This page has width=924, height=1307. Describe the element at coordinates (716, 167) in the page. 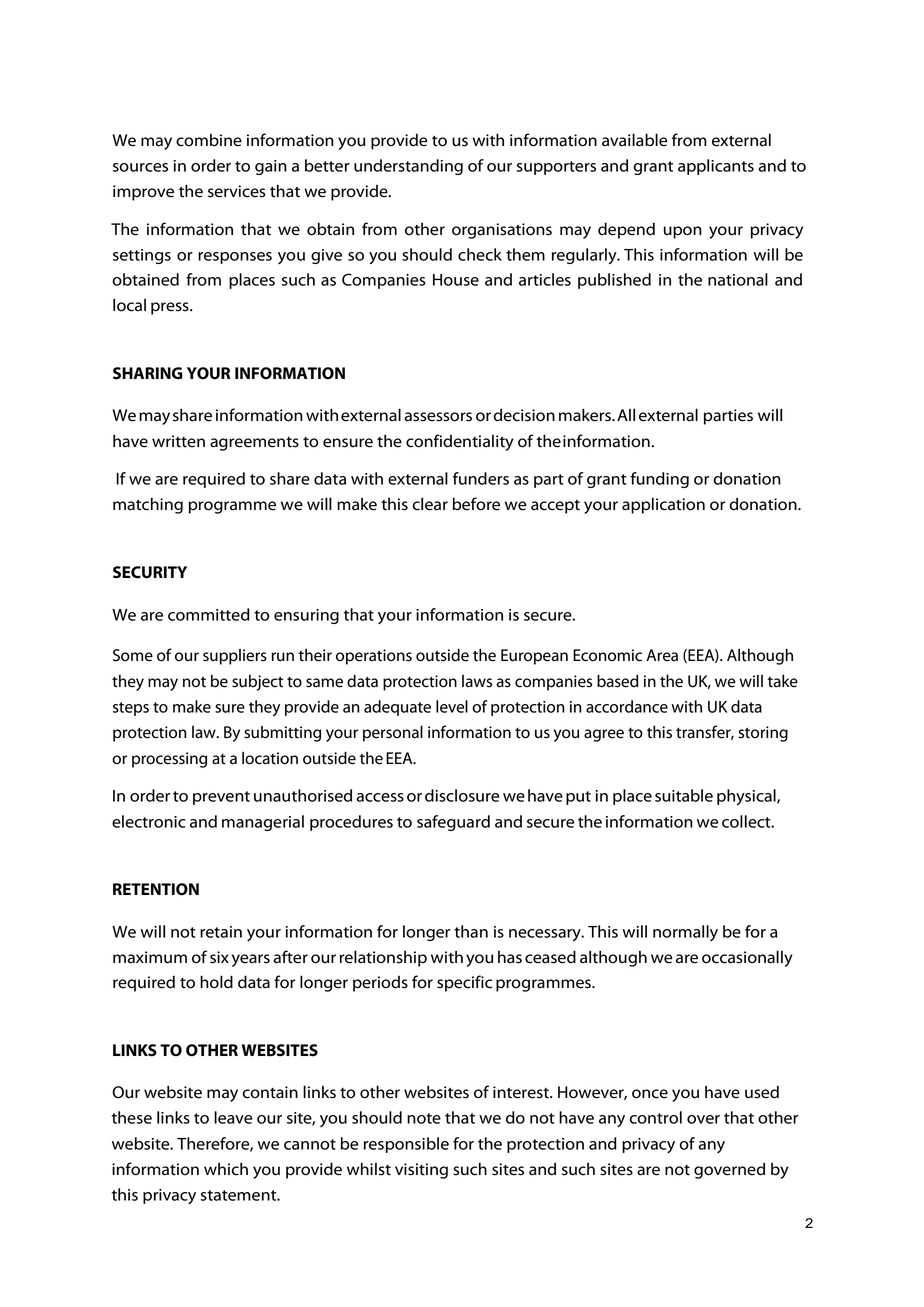

I see `applicants` at that location.
